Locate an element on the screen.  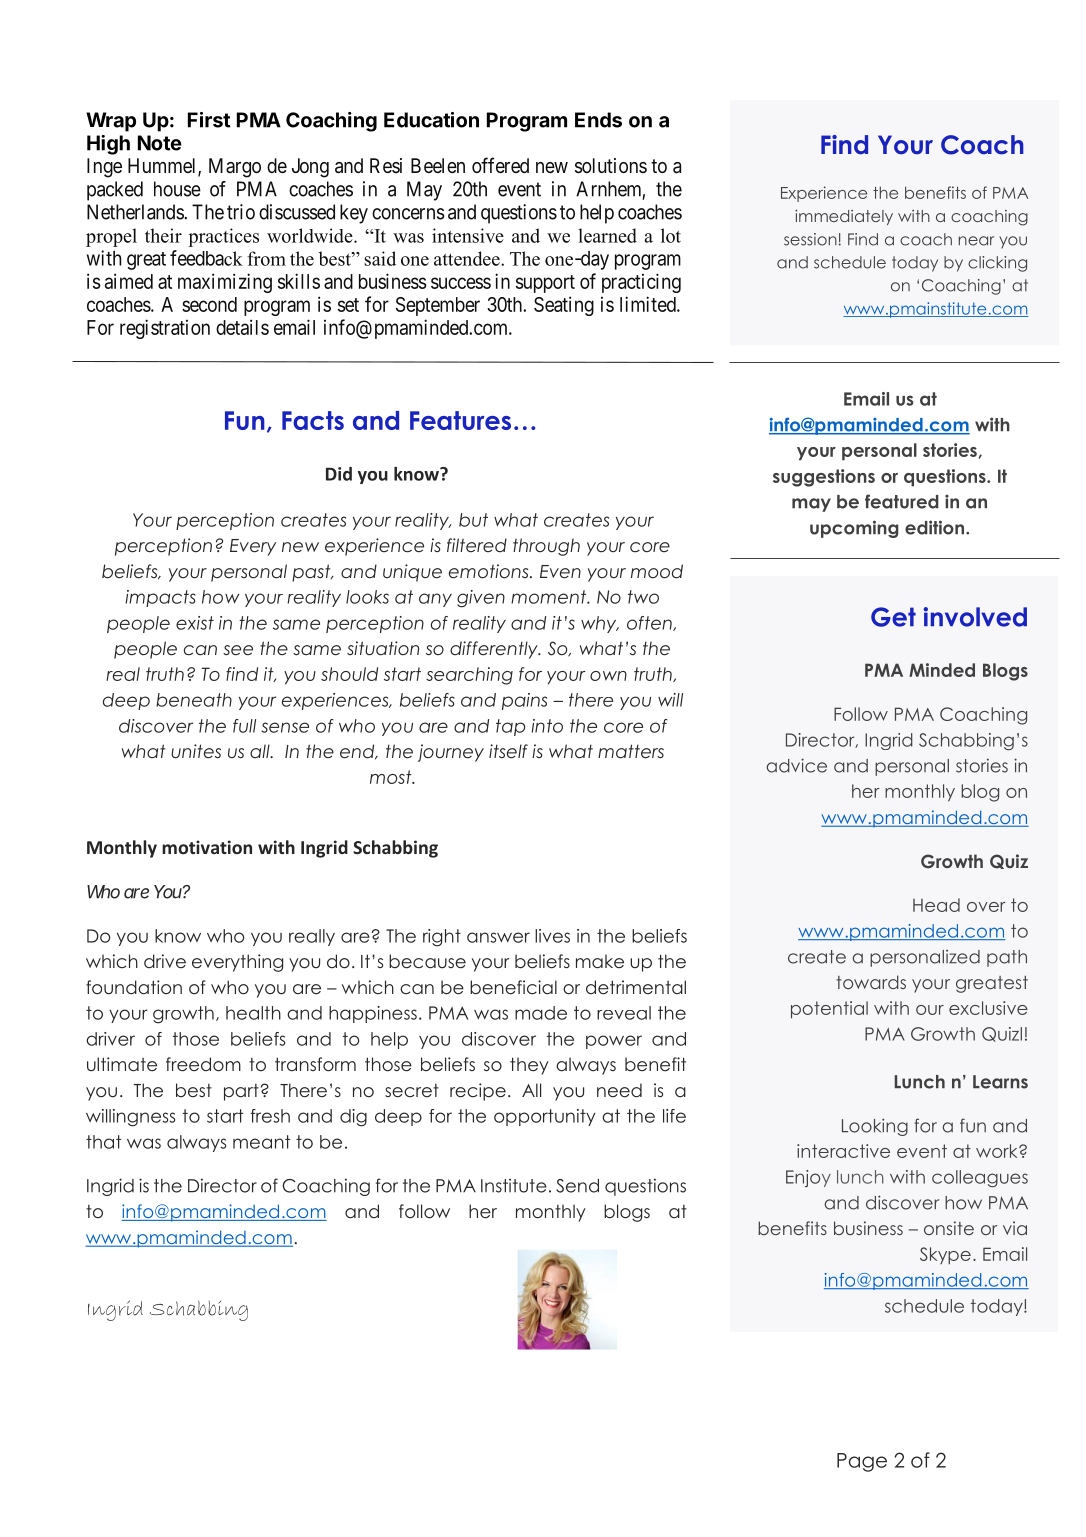
immediately is located at coordinates (844, 217).
